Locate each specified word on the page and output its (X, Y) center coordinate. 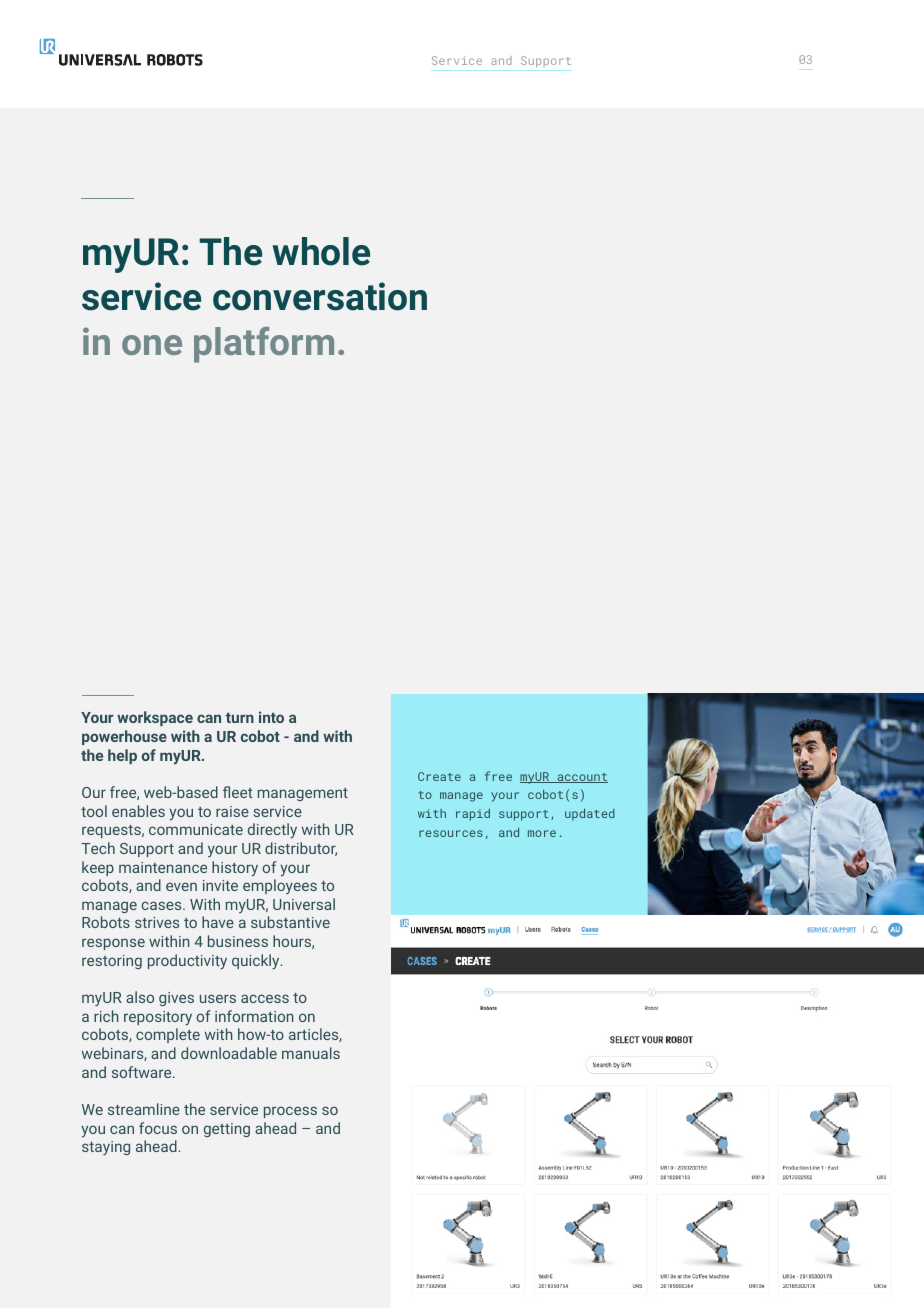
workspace (155, 718)
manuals (311, 1053)
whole (321, 251)
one (152, 345)
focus (158, 1128)
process (290, 1112)
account (581, 778)
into (271, 717)
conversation (320, 296)
